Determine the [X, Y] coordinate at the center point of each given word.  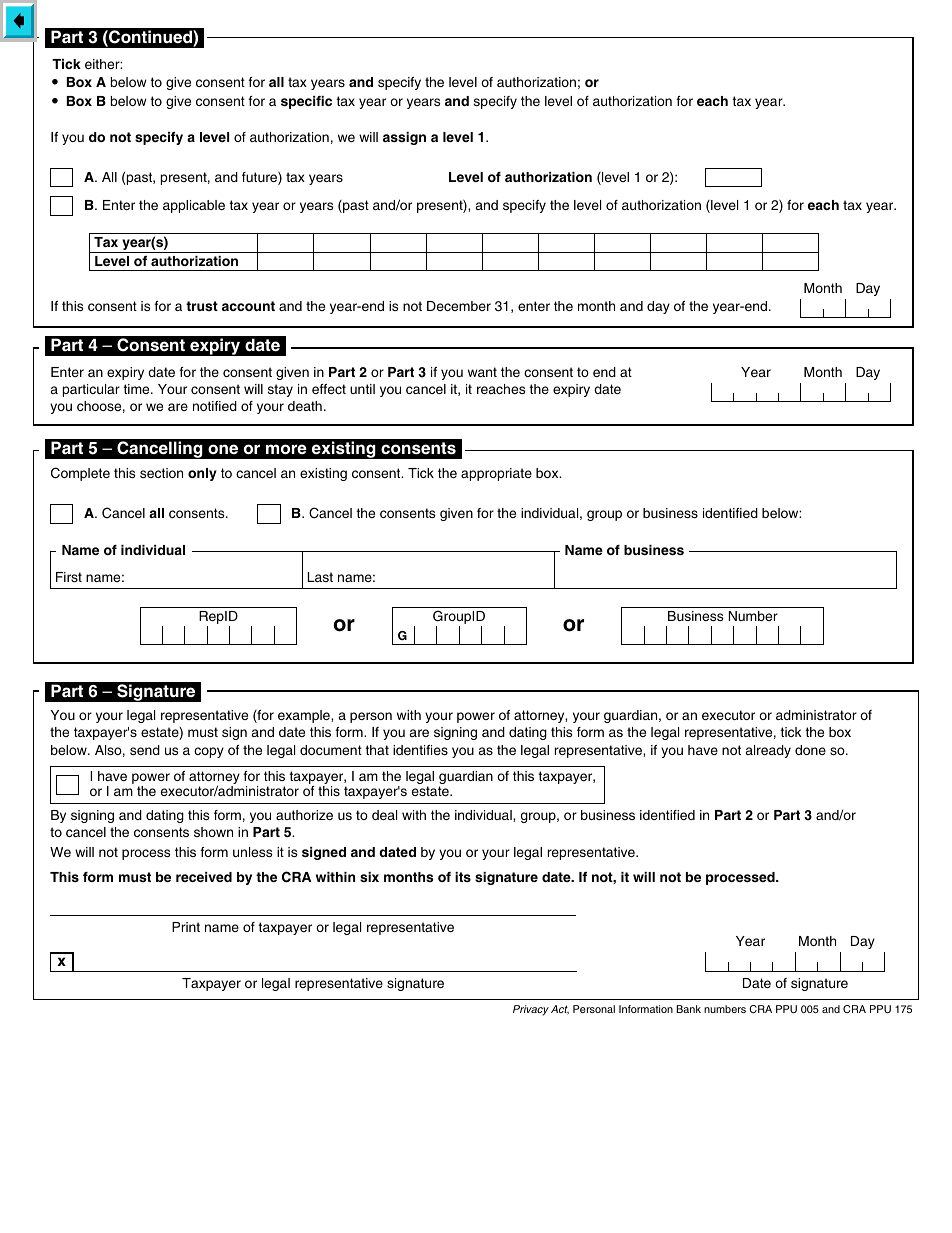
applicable [194, 206]
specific [306, 102]
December [459, 306]
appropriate [496, 474]
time [137, 389]
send [145, 750]
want [482, 372]
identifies [420, 750]
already [768, 751]
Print [186, 927]
